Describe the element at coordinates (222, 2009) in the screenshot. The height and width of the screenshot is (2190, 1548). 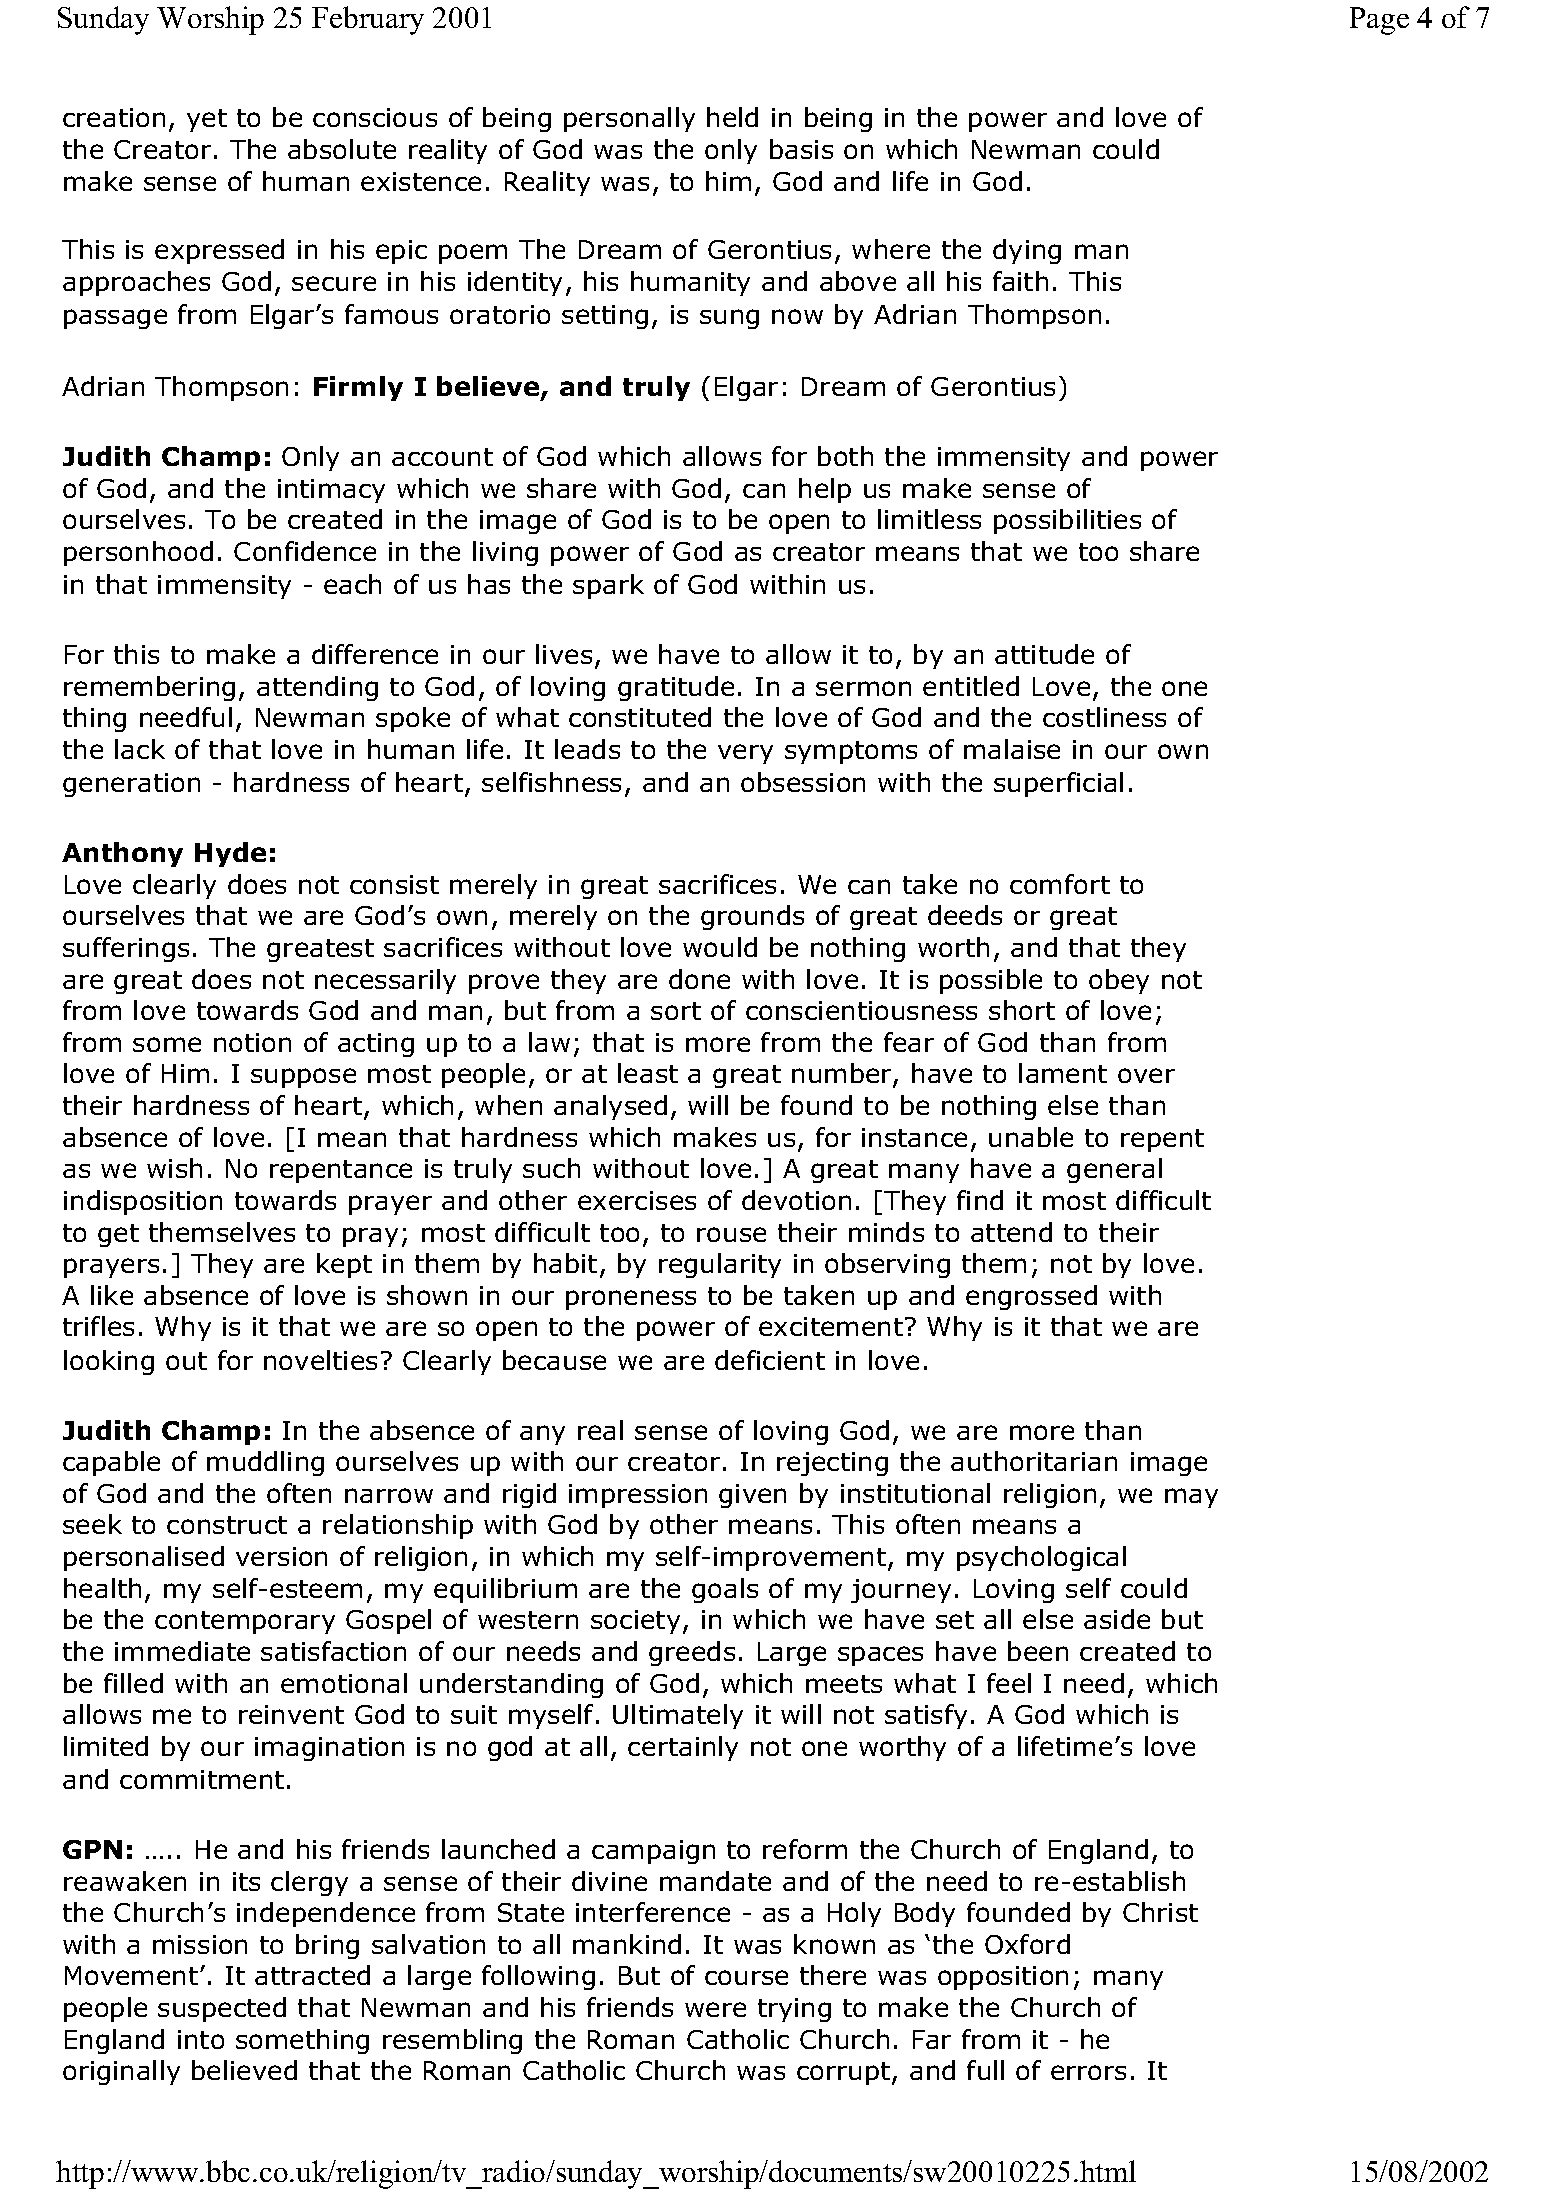
I see `suspected` at that location.
